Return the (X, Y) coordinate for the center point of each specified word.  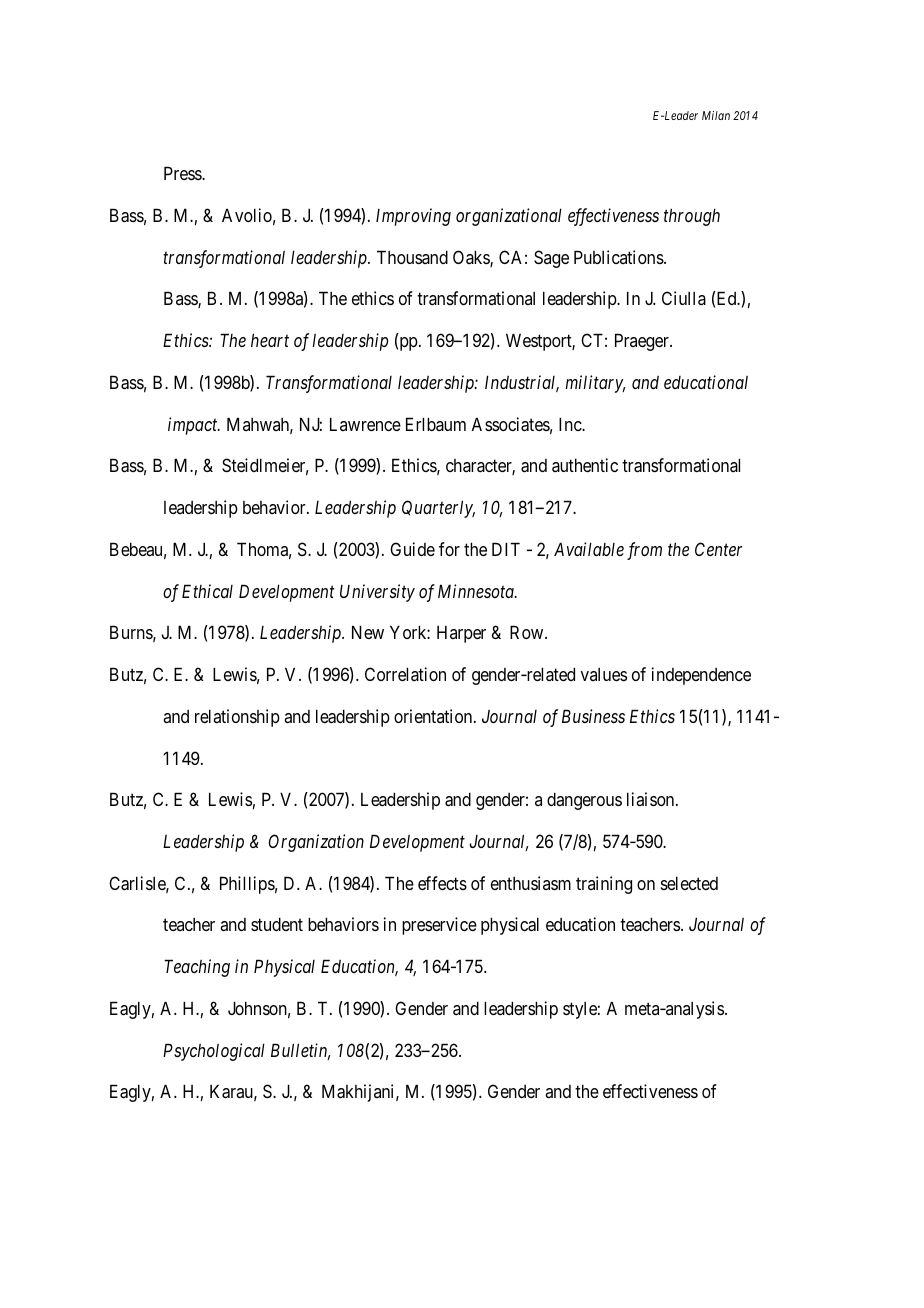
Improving (413, 217)
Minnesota (477, 591)
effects (442, 883)
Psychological (214, 1052)
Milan (716, 115)
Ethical (207, 591)
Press (183, 173)
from (644, 551)
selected (689, 883)
